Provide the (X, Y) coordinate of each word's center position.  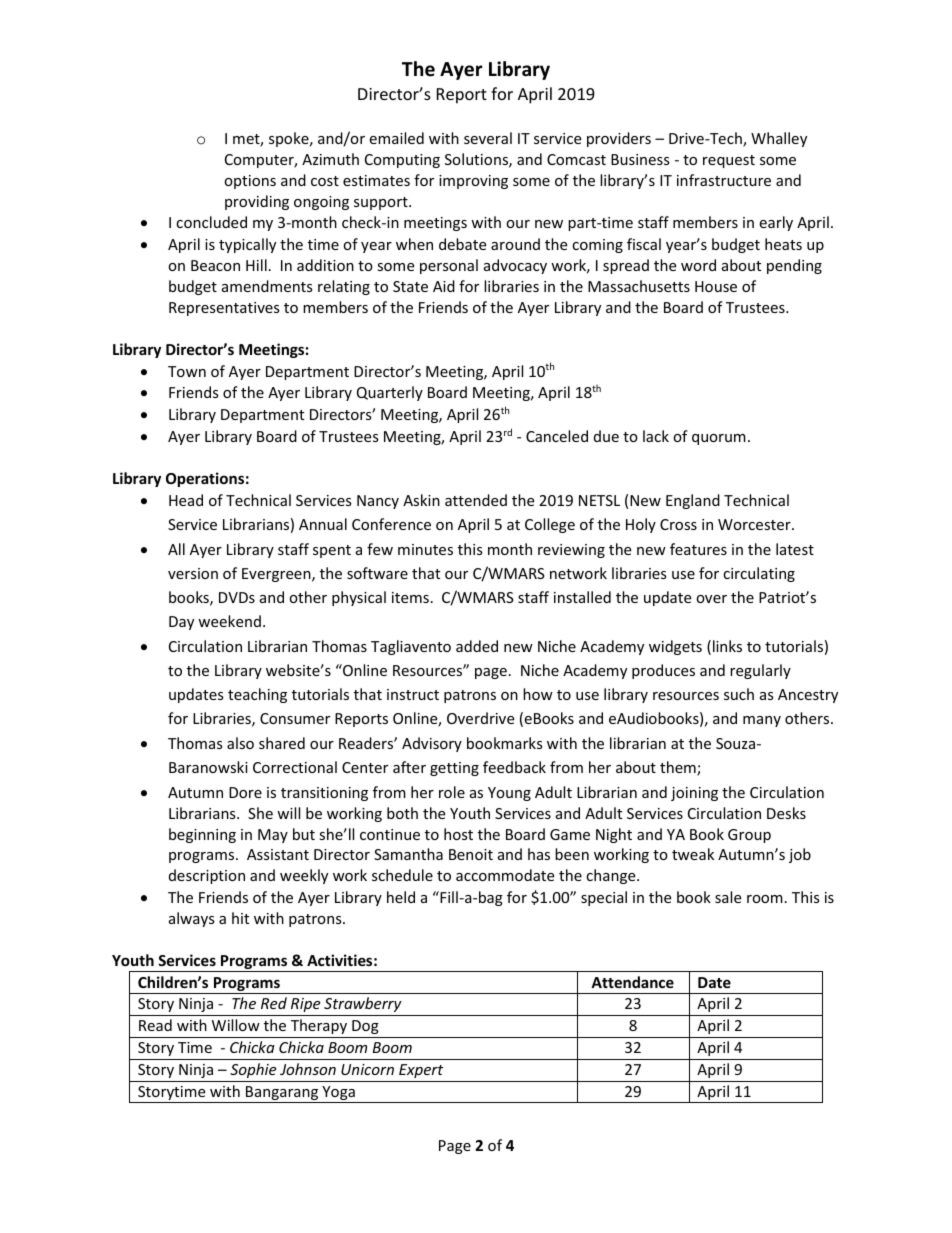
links (727, 646)
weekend (229, 621)
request (729, 161)
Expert (421, 1071)
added (477, 646)
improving (473, 182)
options (250, 182)
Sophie (253, 1070)
